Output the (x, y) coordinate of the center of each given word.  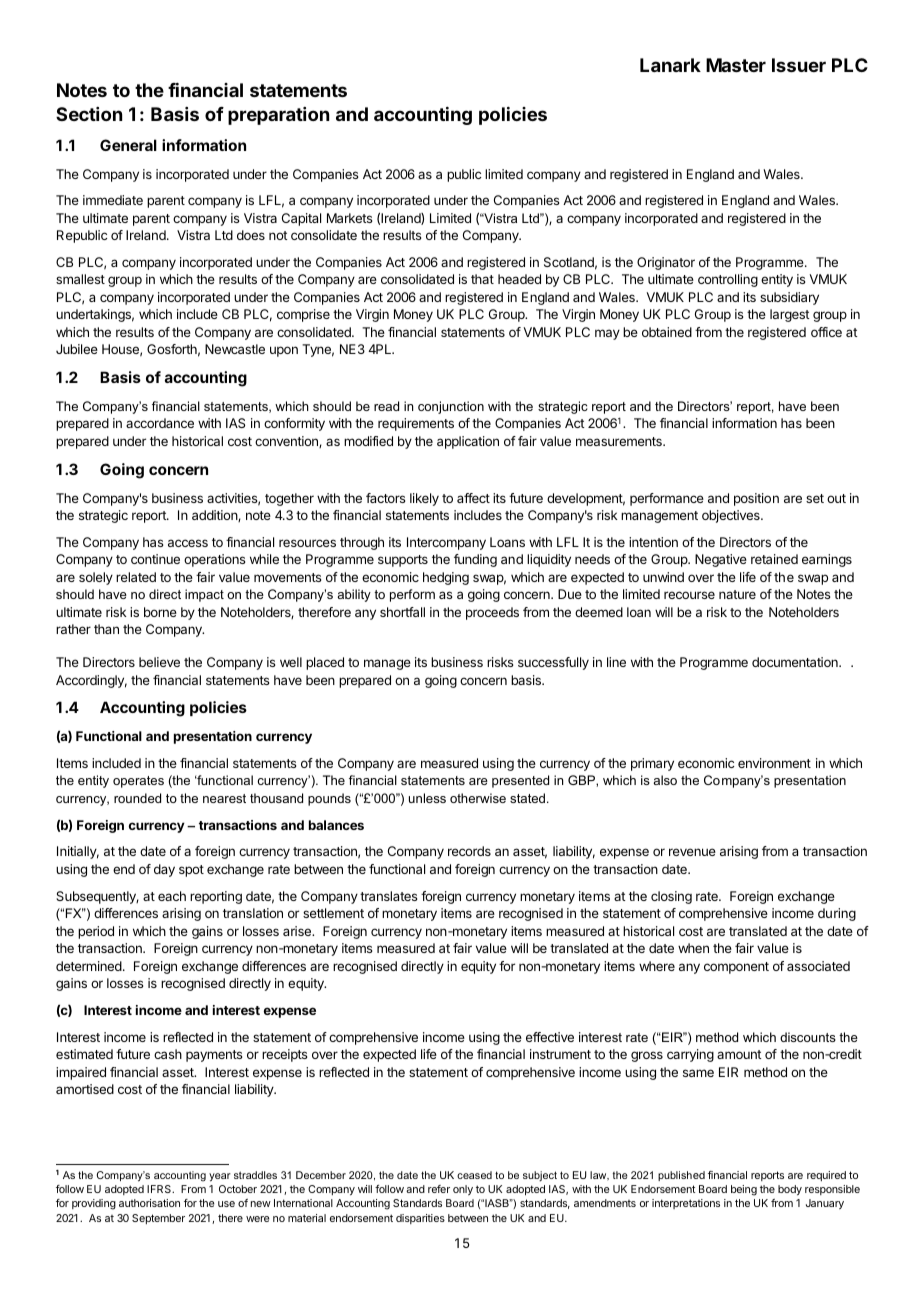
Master (736, 65)
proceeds (492, 613)
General (128, 145)
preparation (278, 116)
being (744, 1190)
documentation (796, 662)
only (463, 1190)
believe (159, 662)
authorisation (149, 1203)
